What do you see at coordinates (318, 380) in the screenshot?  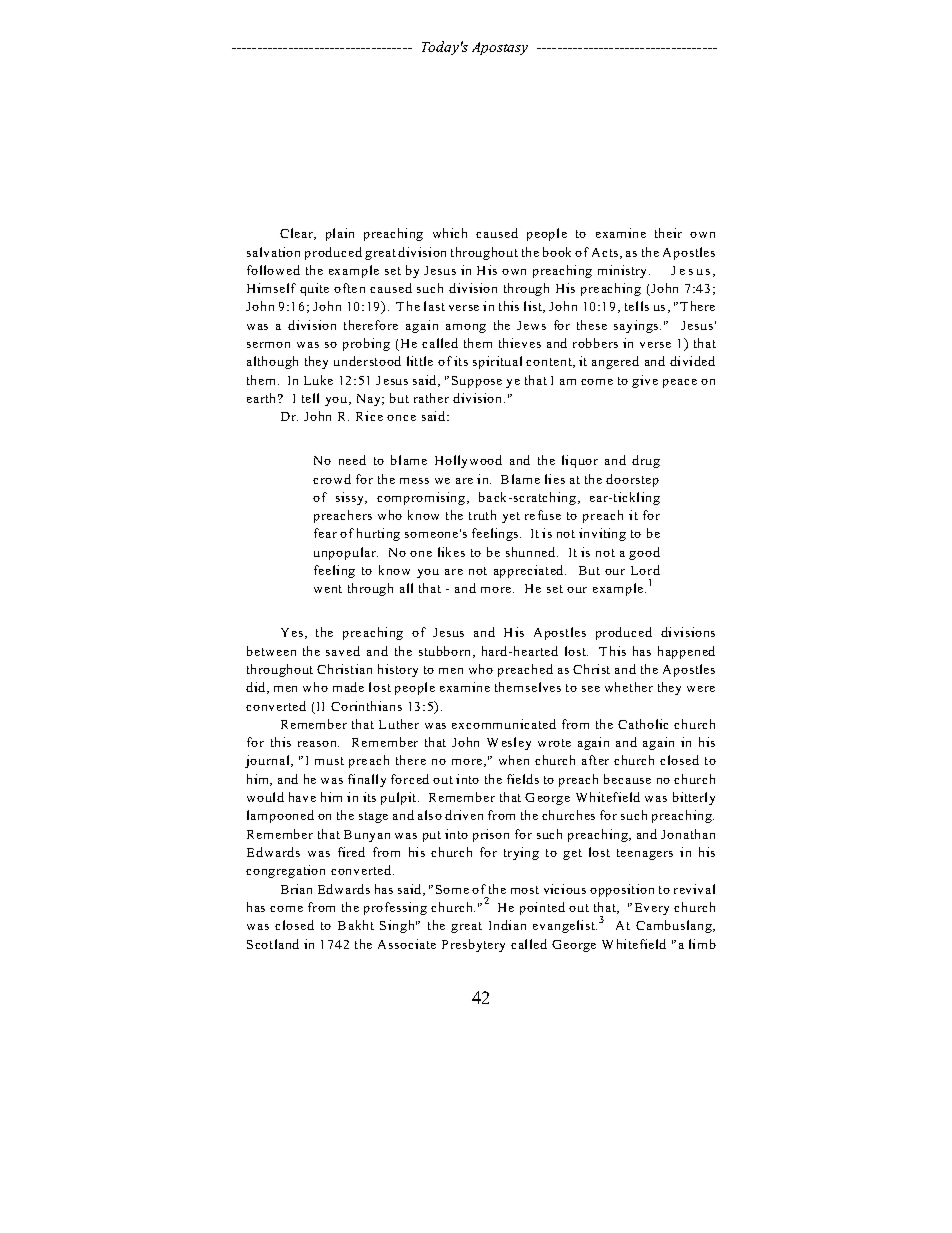 I see `Luke` at bounding box center [318, 380].
